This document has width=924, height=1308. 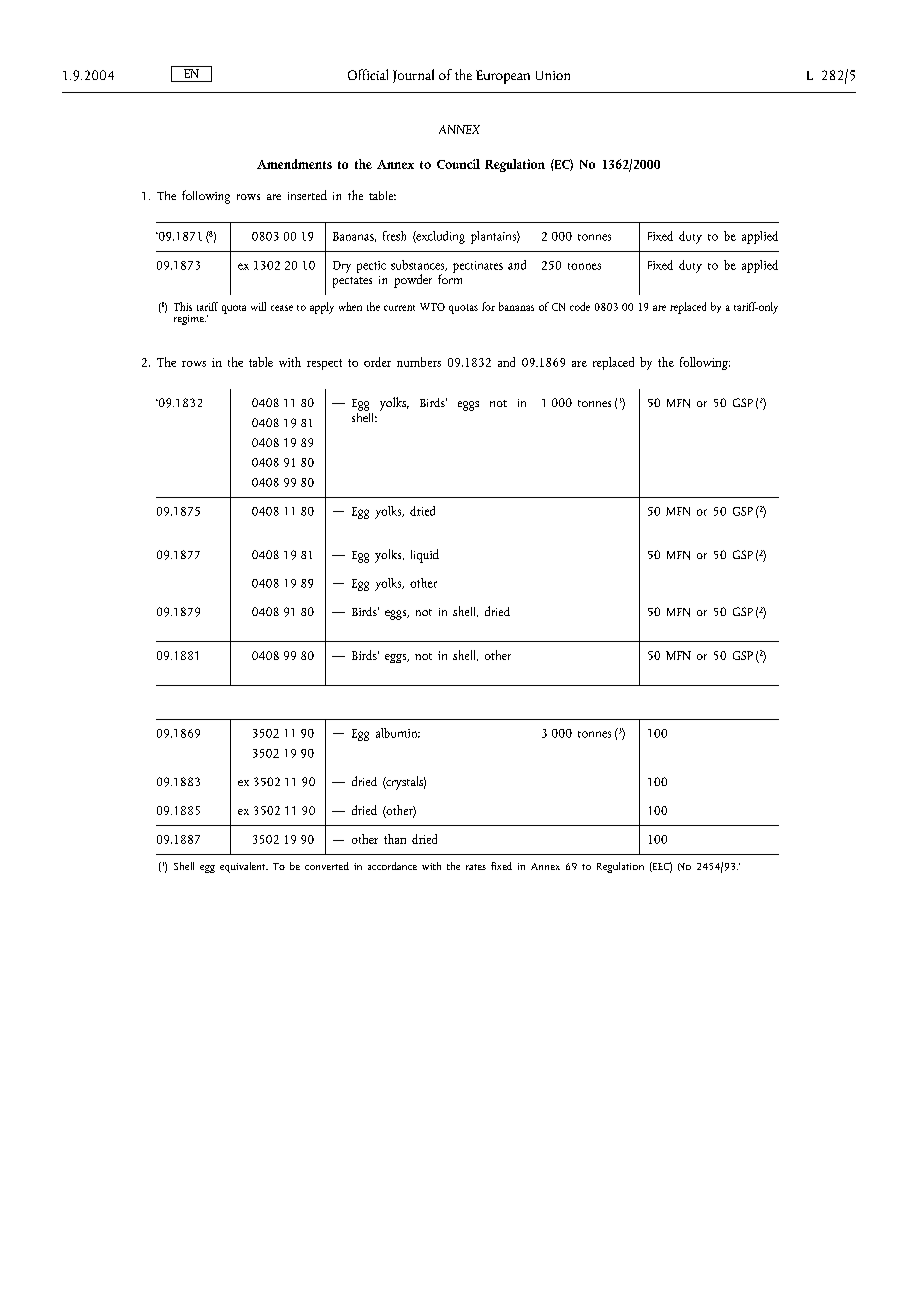 What do you see at coordinates (553, 75) in the document?
I see `Union` at bounding box center [553, 75].
